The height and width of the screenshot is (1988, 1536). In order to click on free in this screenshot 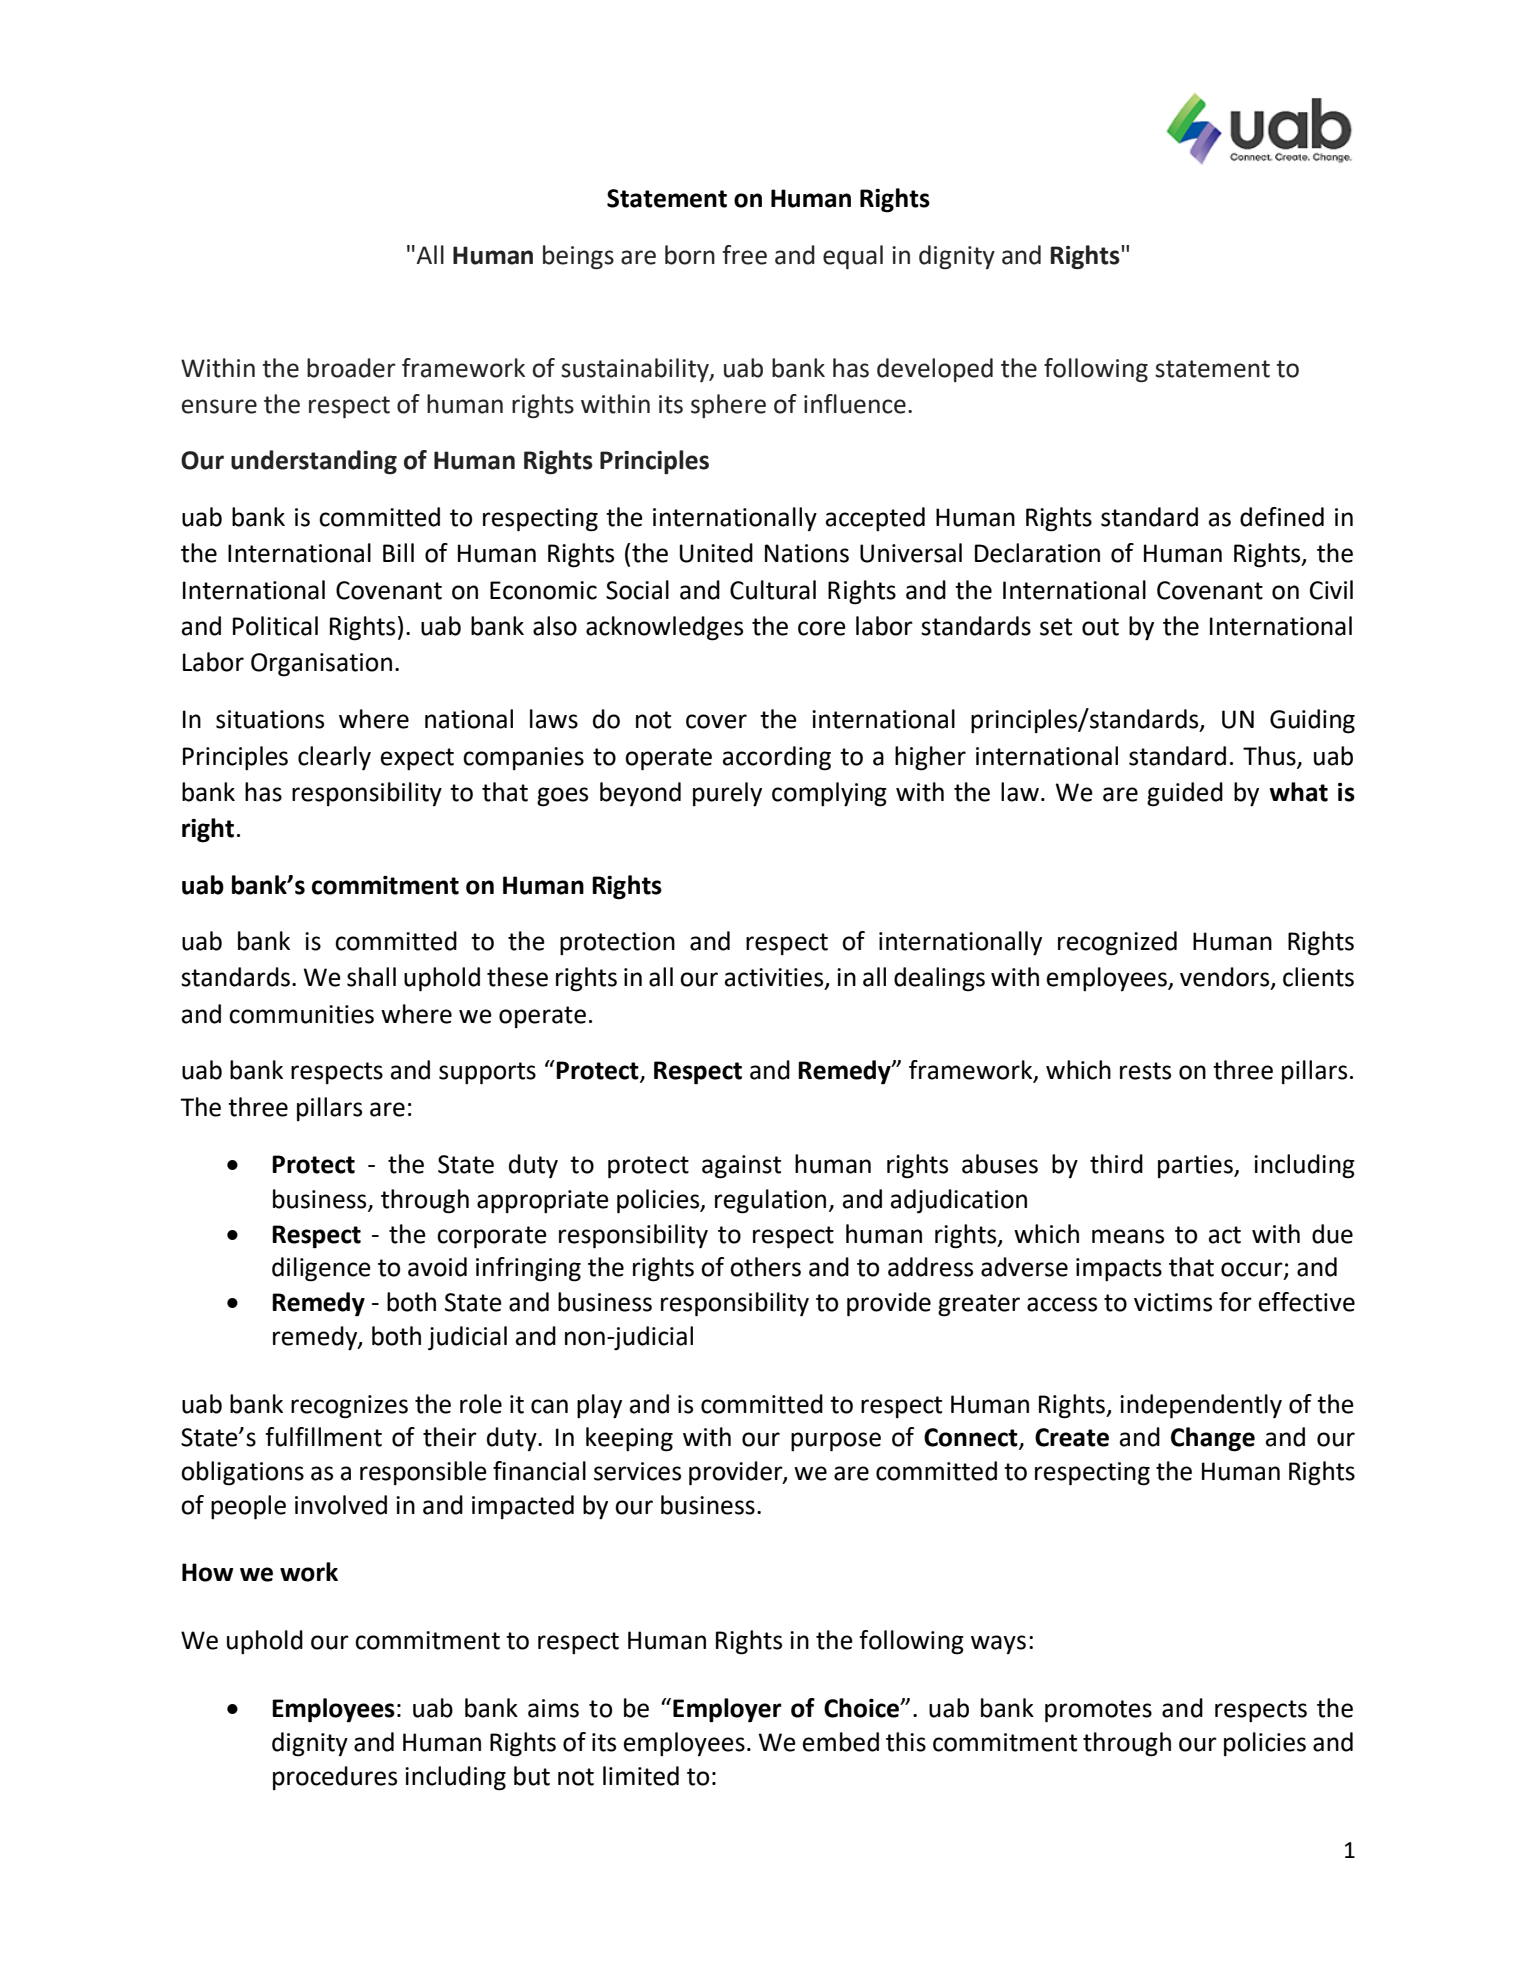, I will do `click(745, 255)`.
